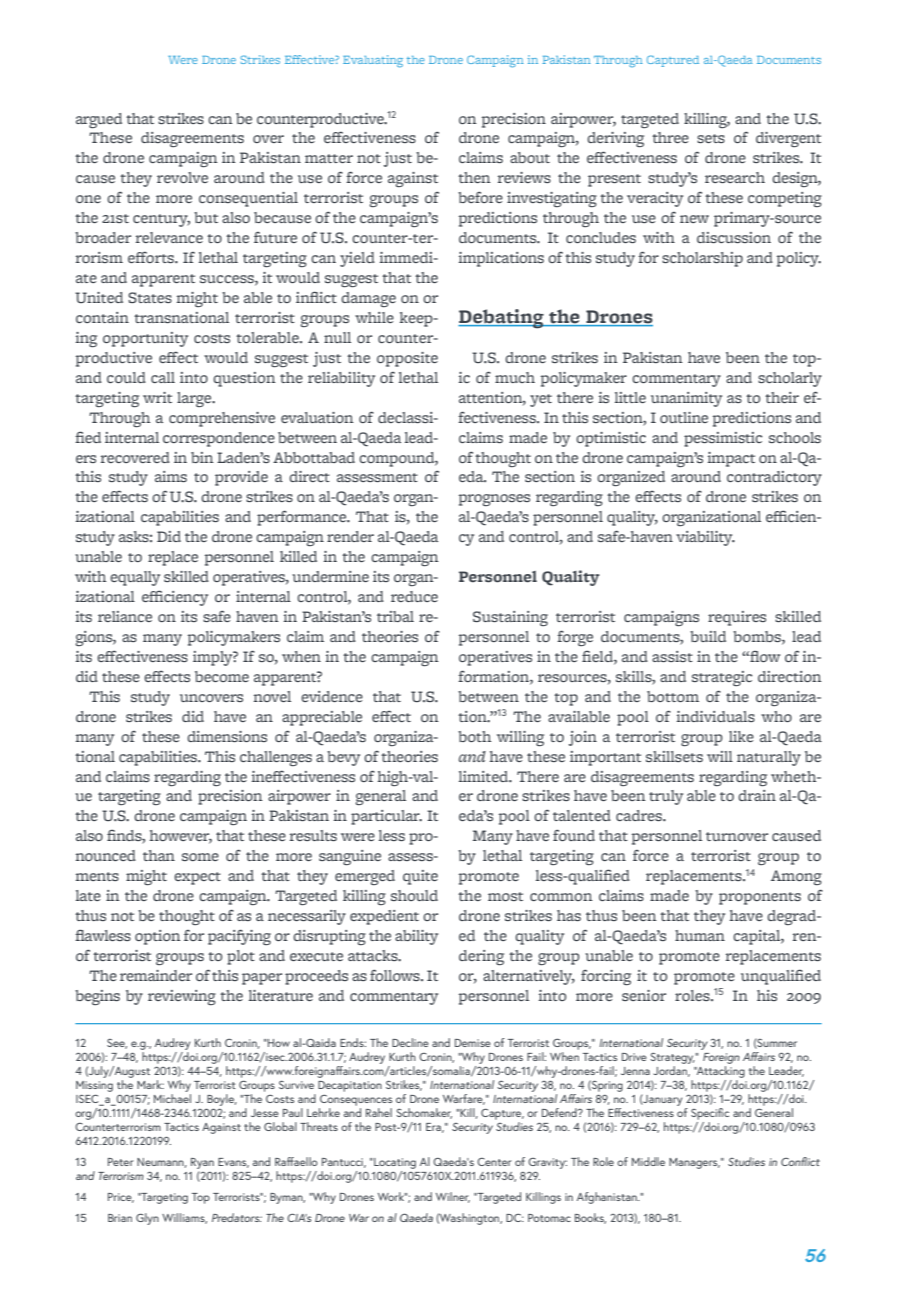 The width and height of the screenshot is (897, 1316). Describe the element at coordinates (407, 359) in the screenshot. I see `opposite` at that location.
